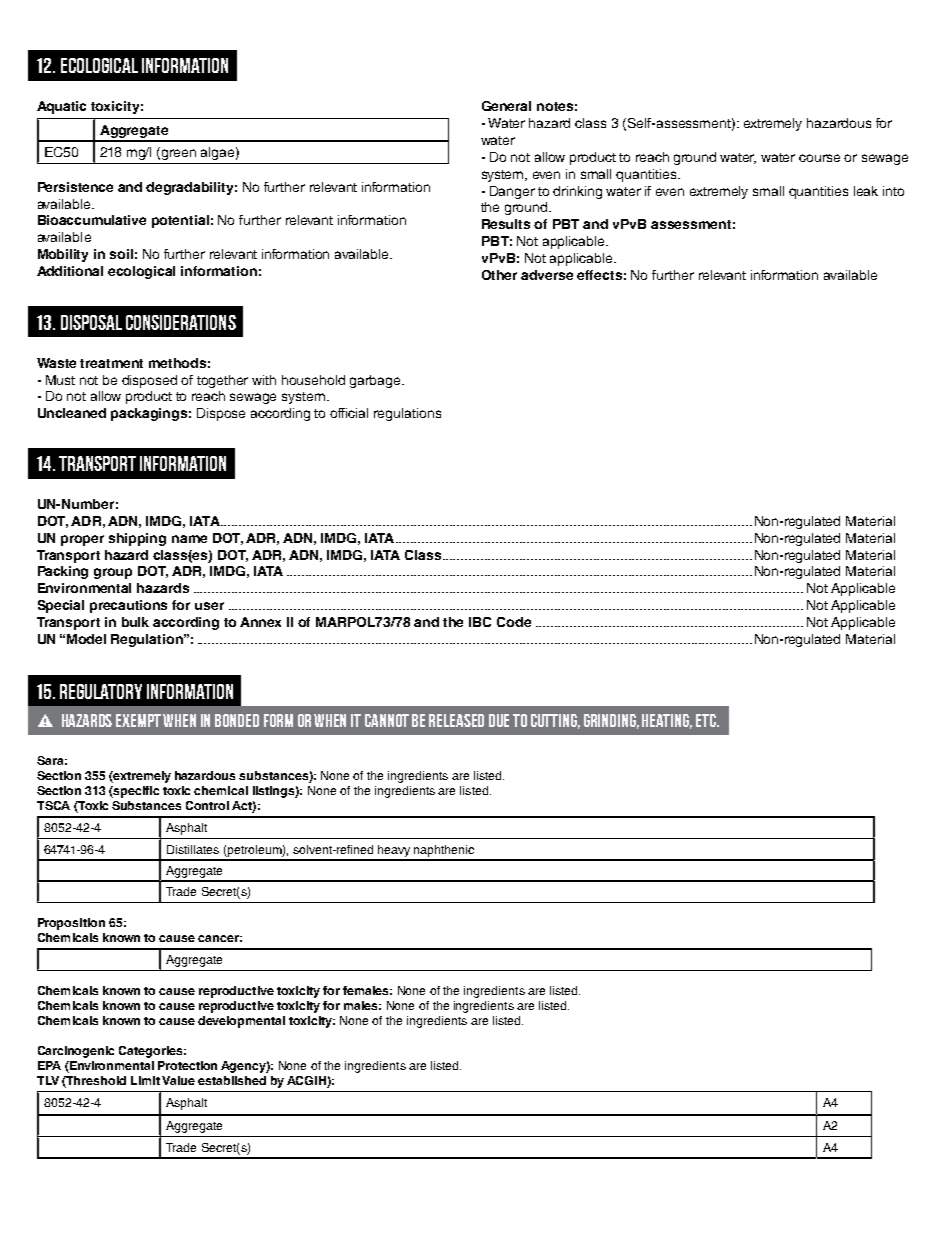 This screenshot has height=1233, width=952. I want to click on released, so click(456, 720).
